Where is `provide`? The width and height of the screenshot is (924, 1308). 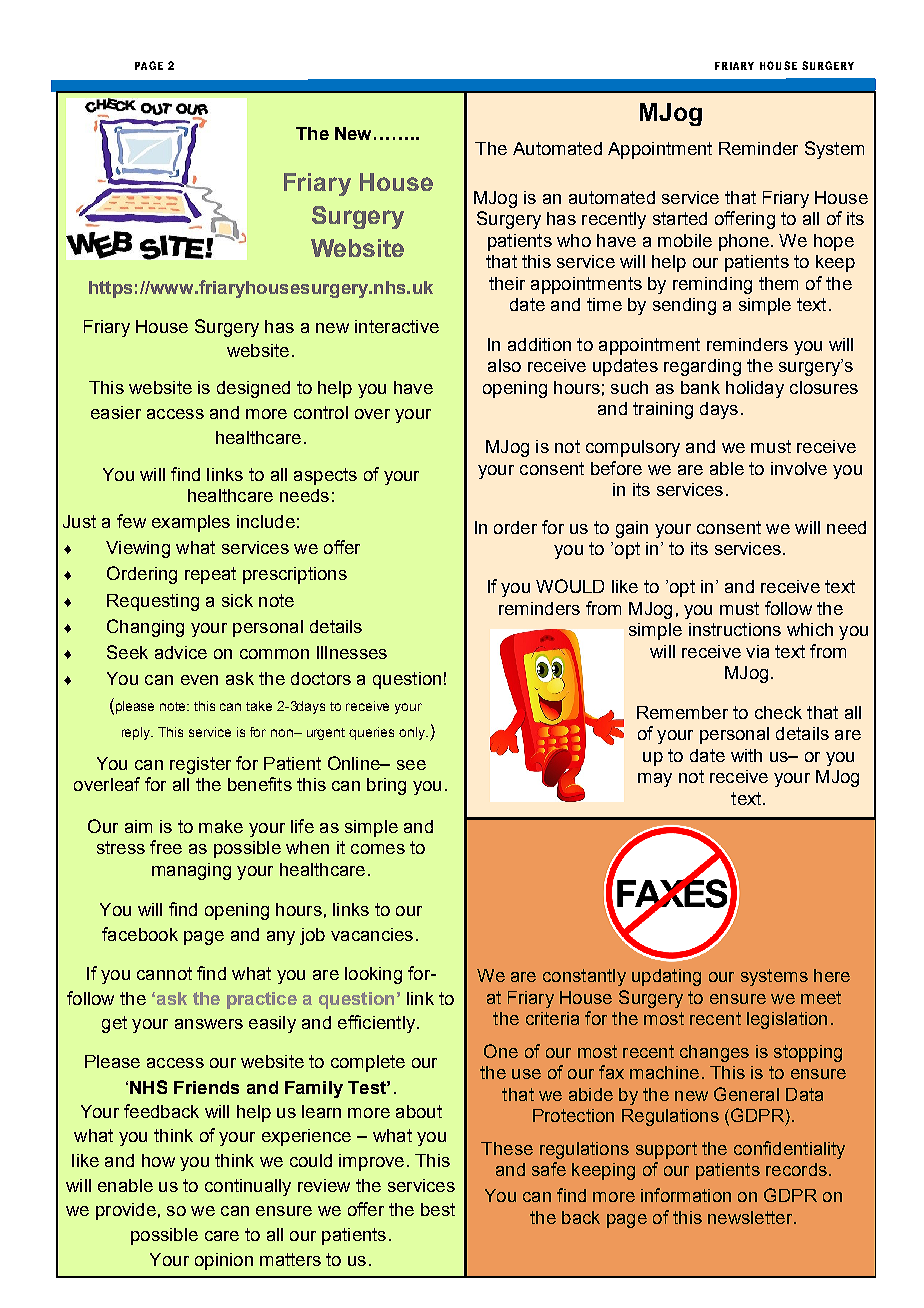 provide is located at coordinates (126, 1211).
